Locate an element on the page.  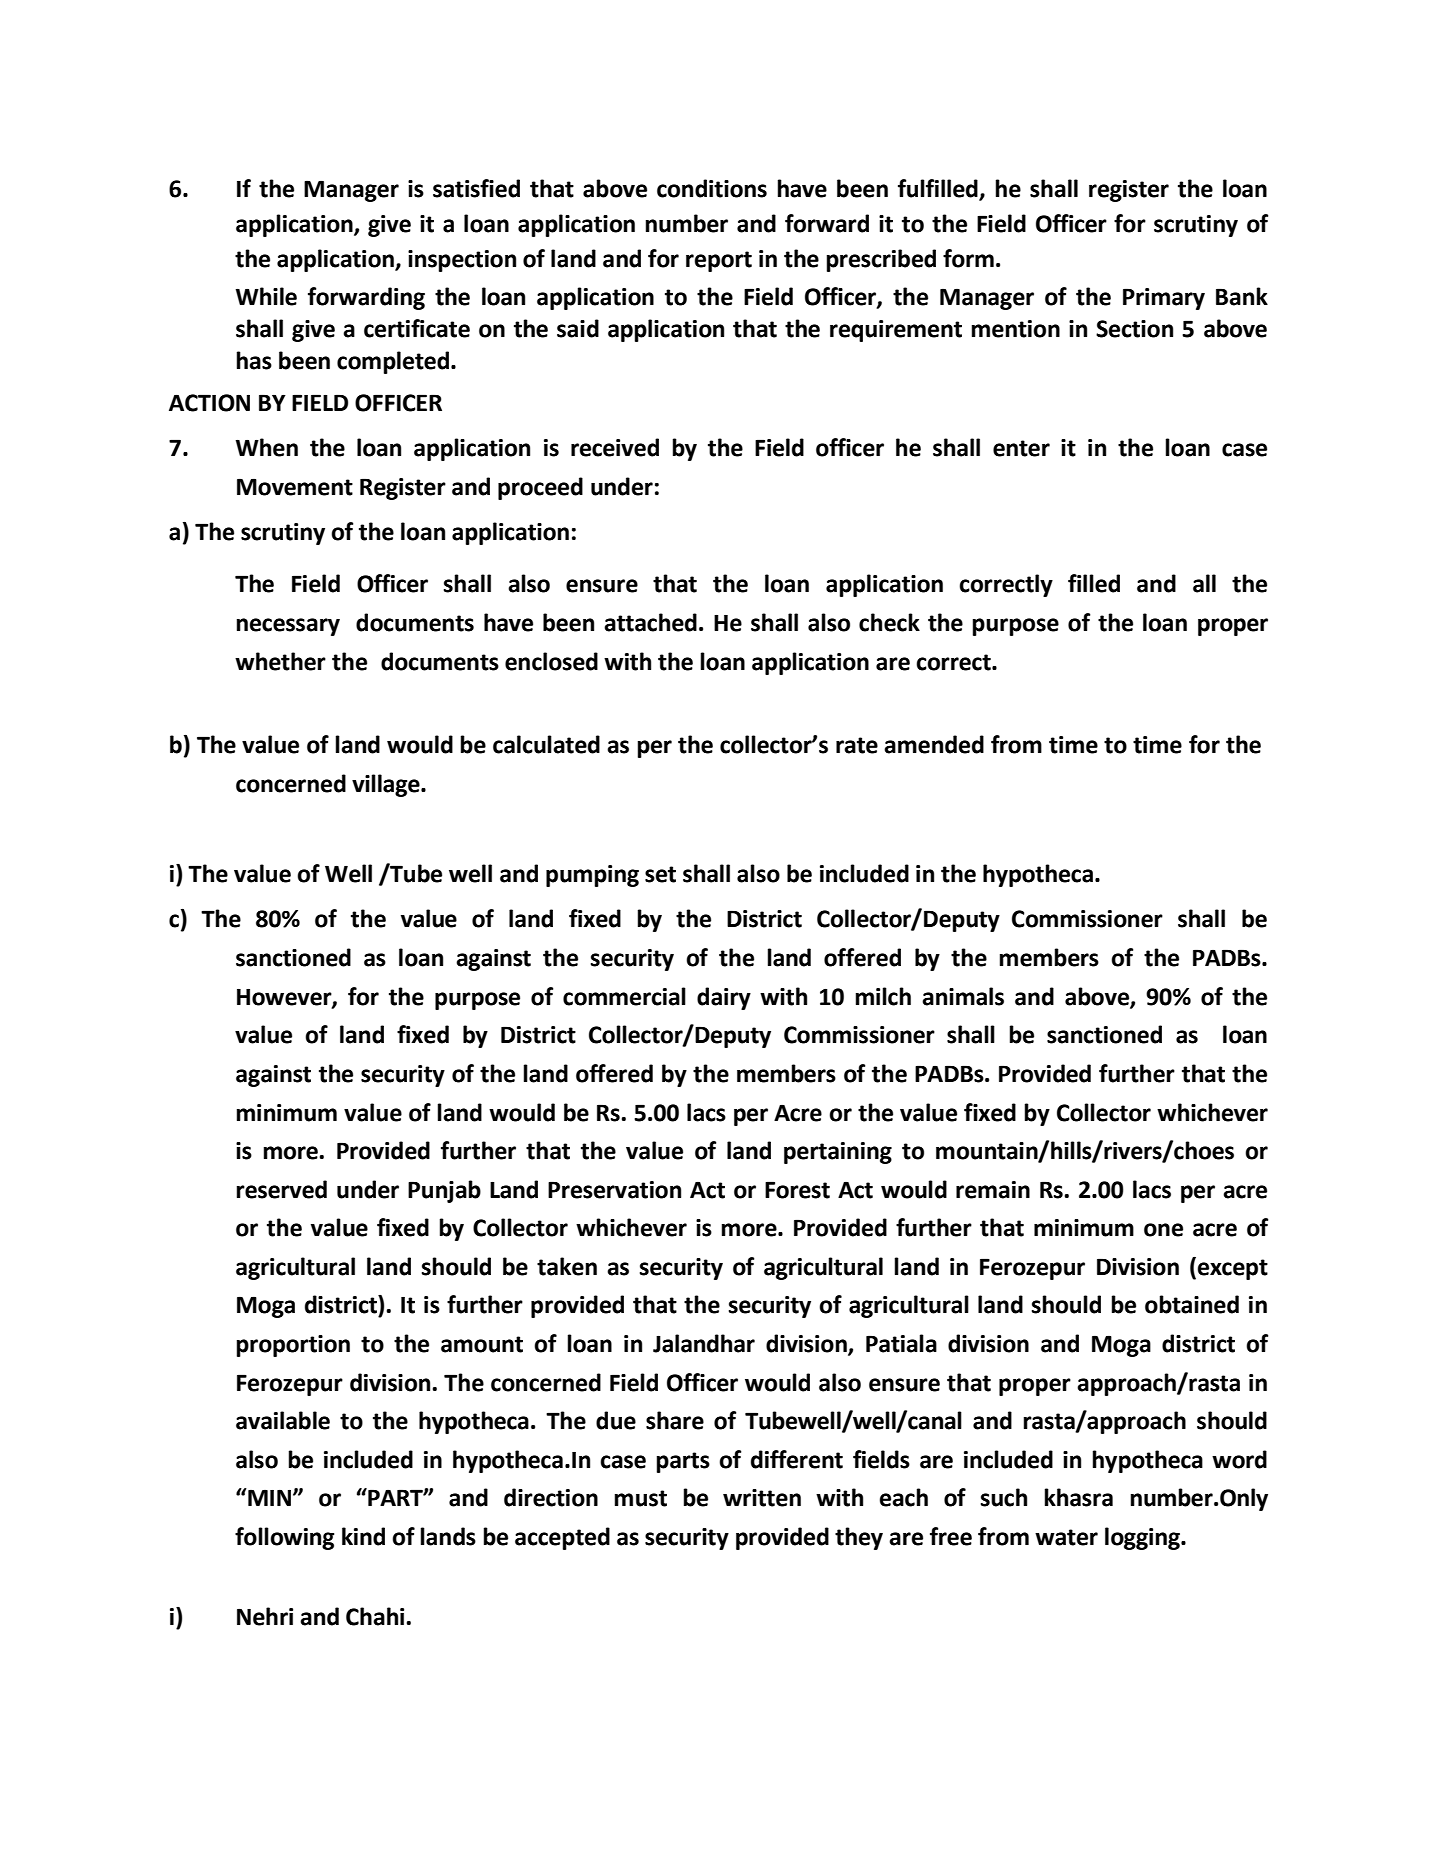
Primary is located at coordinates (1164, 299).
